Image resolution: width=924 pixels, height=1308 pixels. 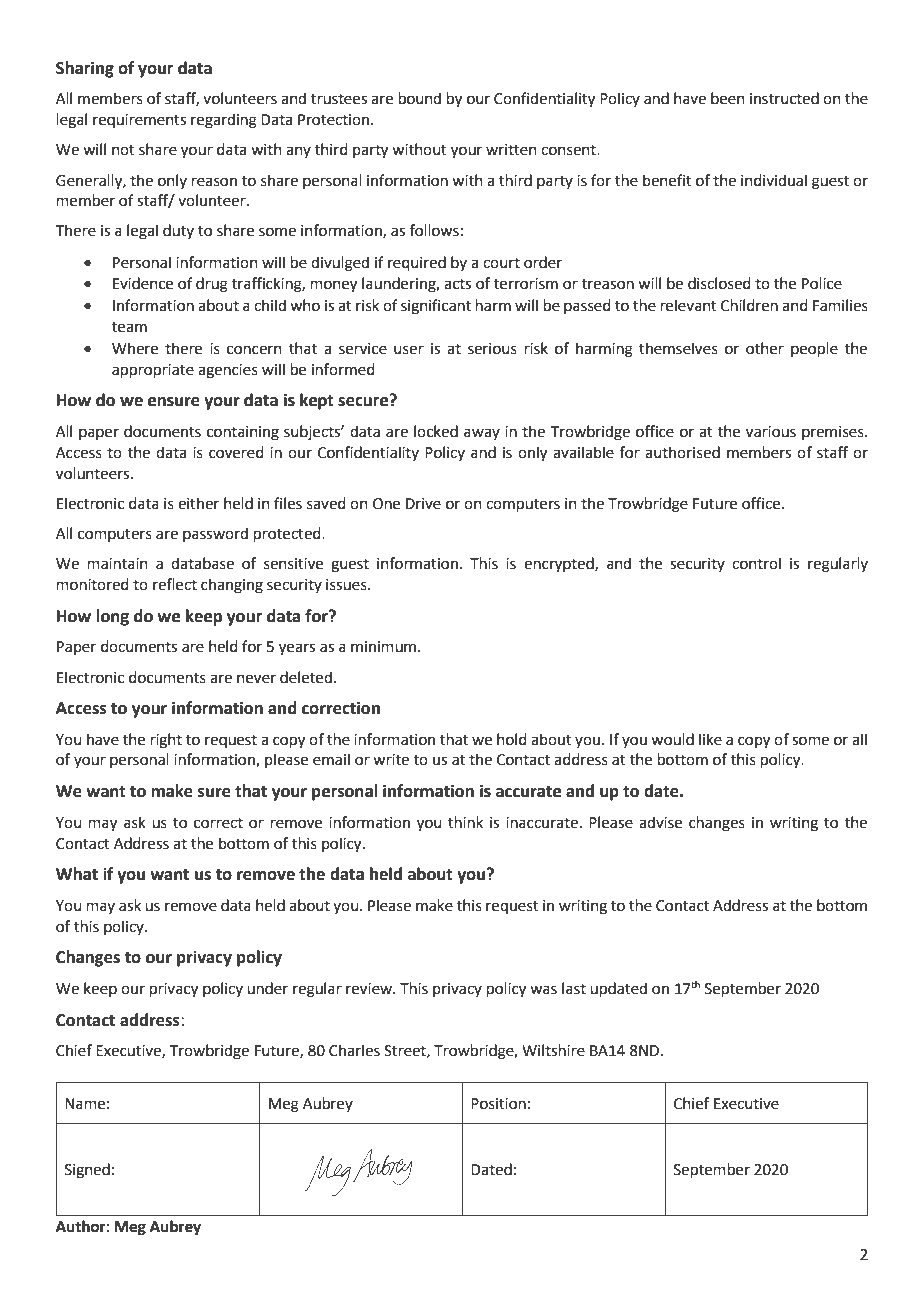 I want to click on Position, so click(x=498, y=1104).
